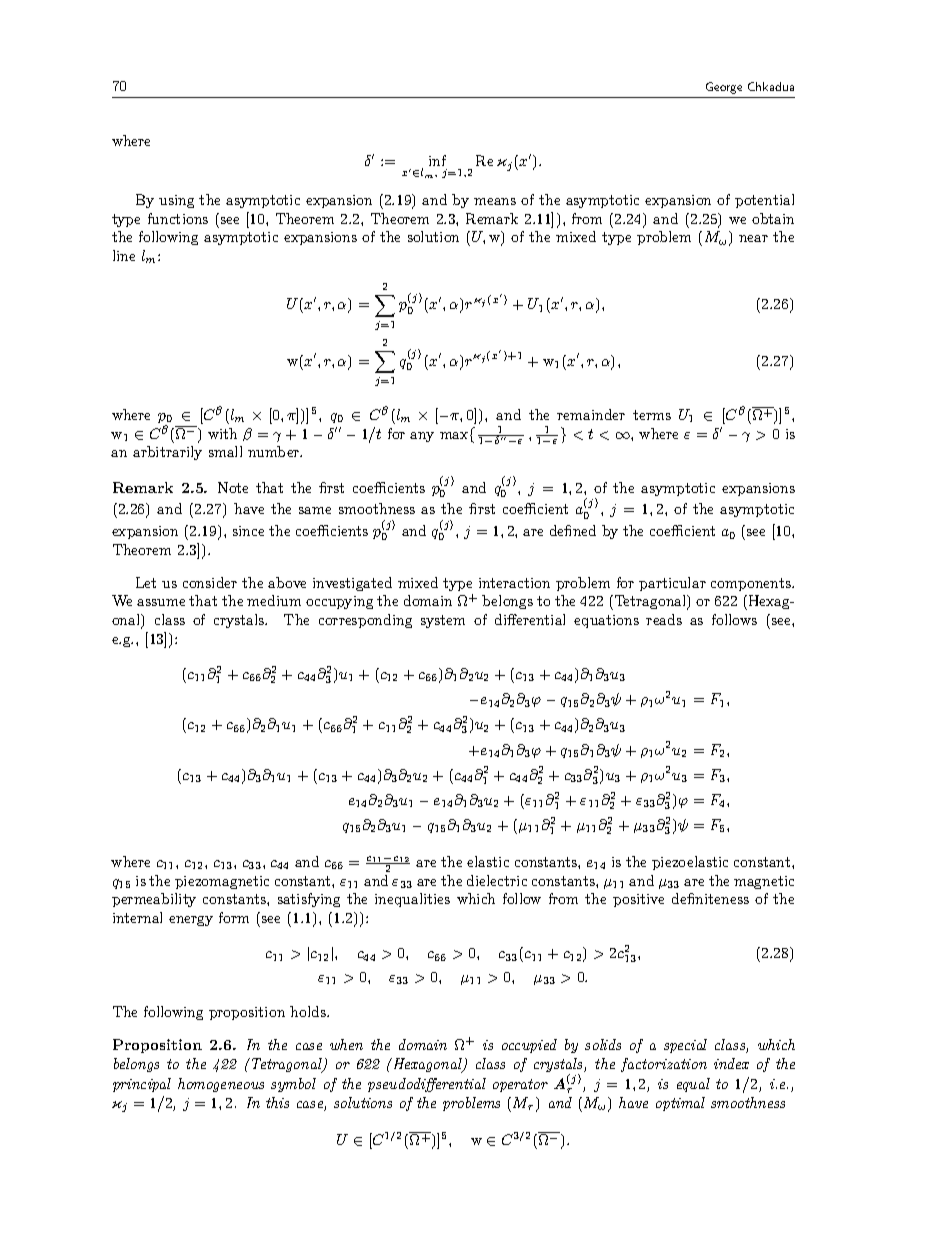  What do you see at coordinates (221, 1085) in the page?
I see `homogeneous` at bounding box center [221, 1085].
